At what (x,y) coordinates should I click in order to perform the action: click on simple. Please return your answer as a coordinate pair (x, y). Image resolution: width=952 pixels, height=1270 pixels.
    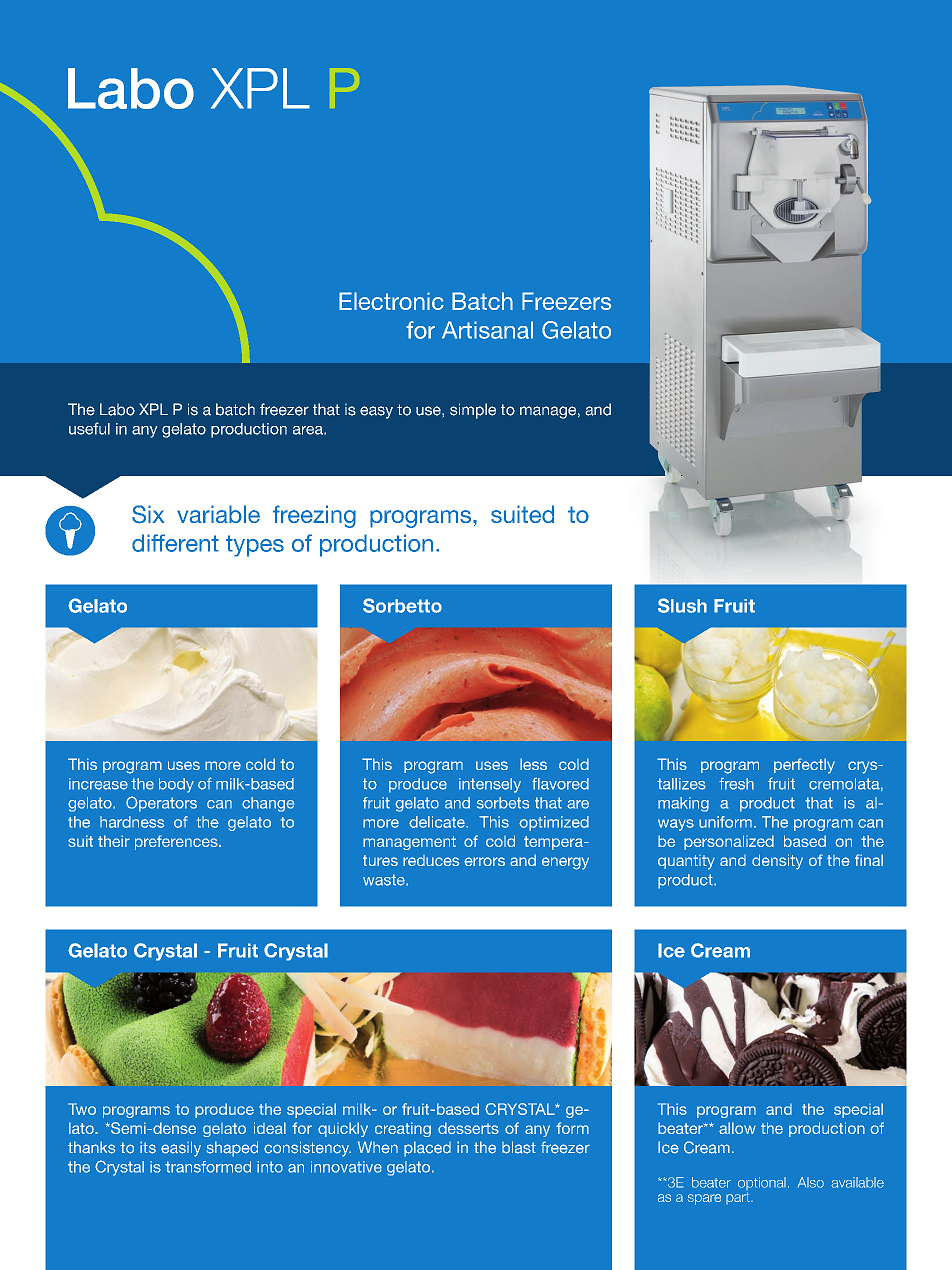
    Looking at the image, I should click on (473, 411).
